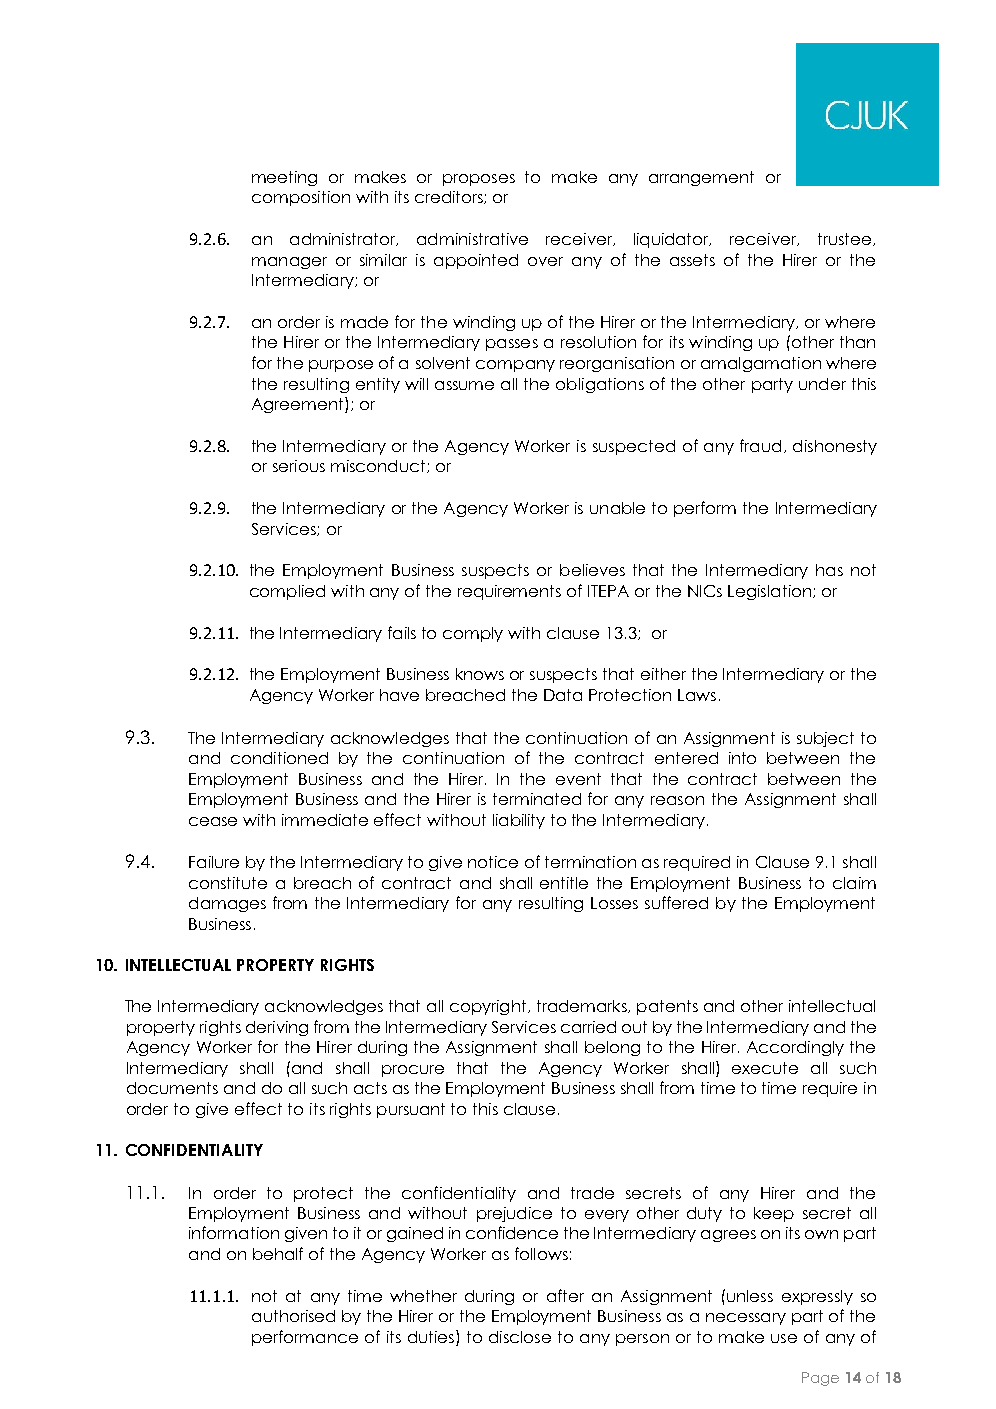  What do you see at coordinates (293, 1316) in the screenshot?
I see `authorised` at bounding box center [293, 1316].
